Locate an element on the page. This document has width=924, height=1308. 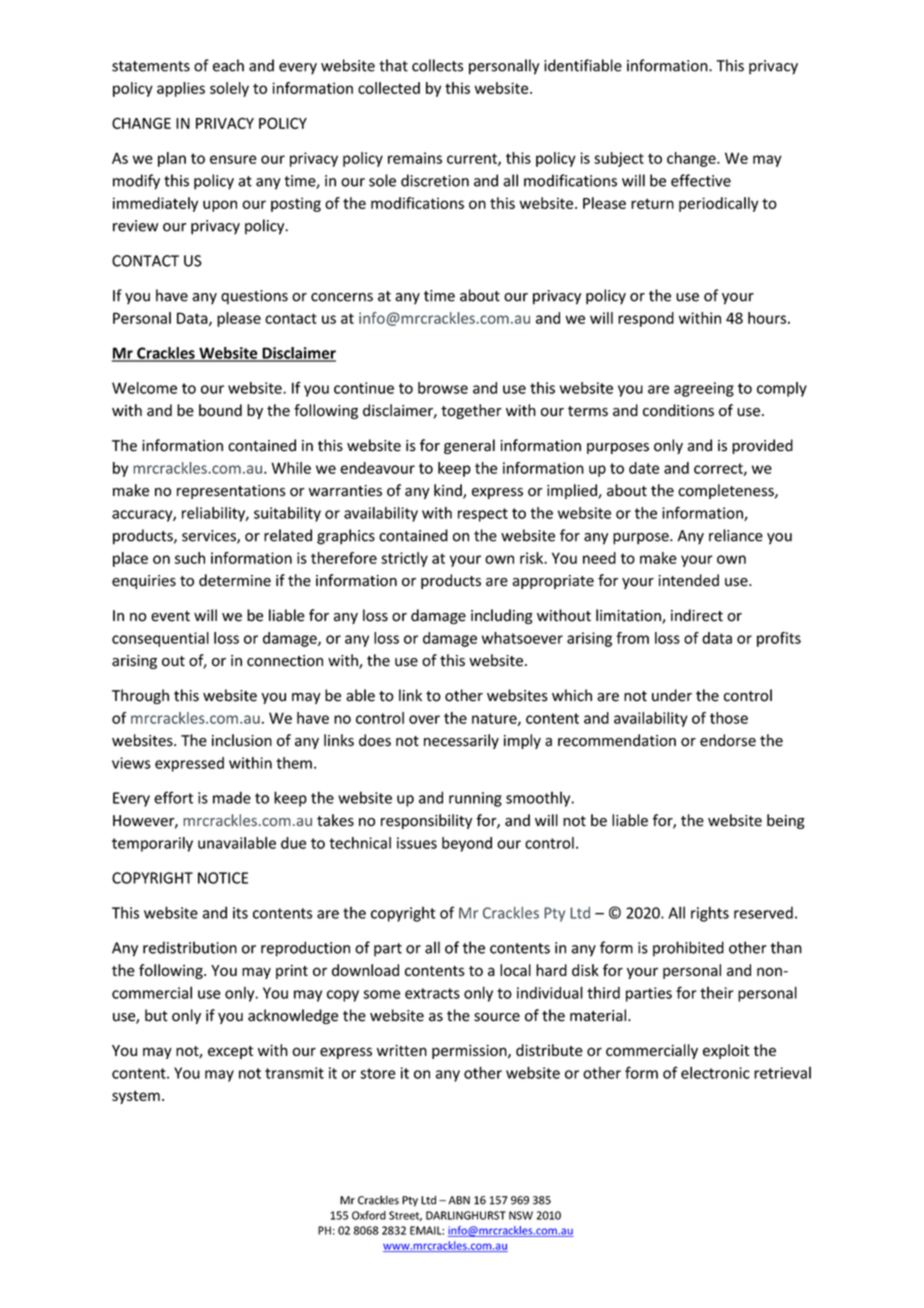
including is located at coordinates (502, 616).
